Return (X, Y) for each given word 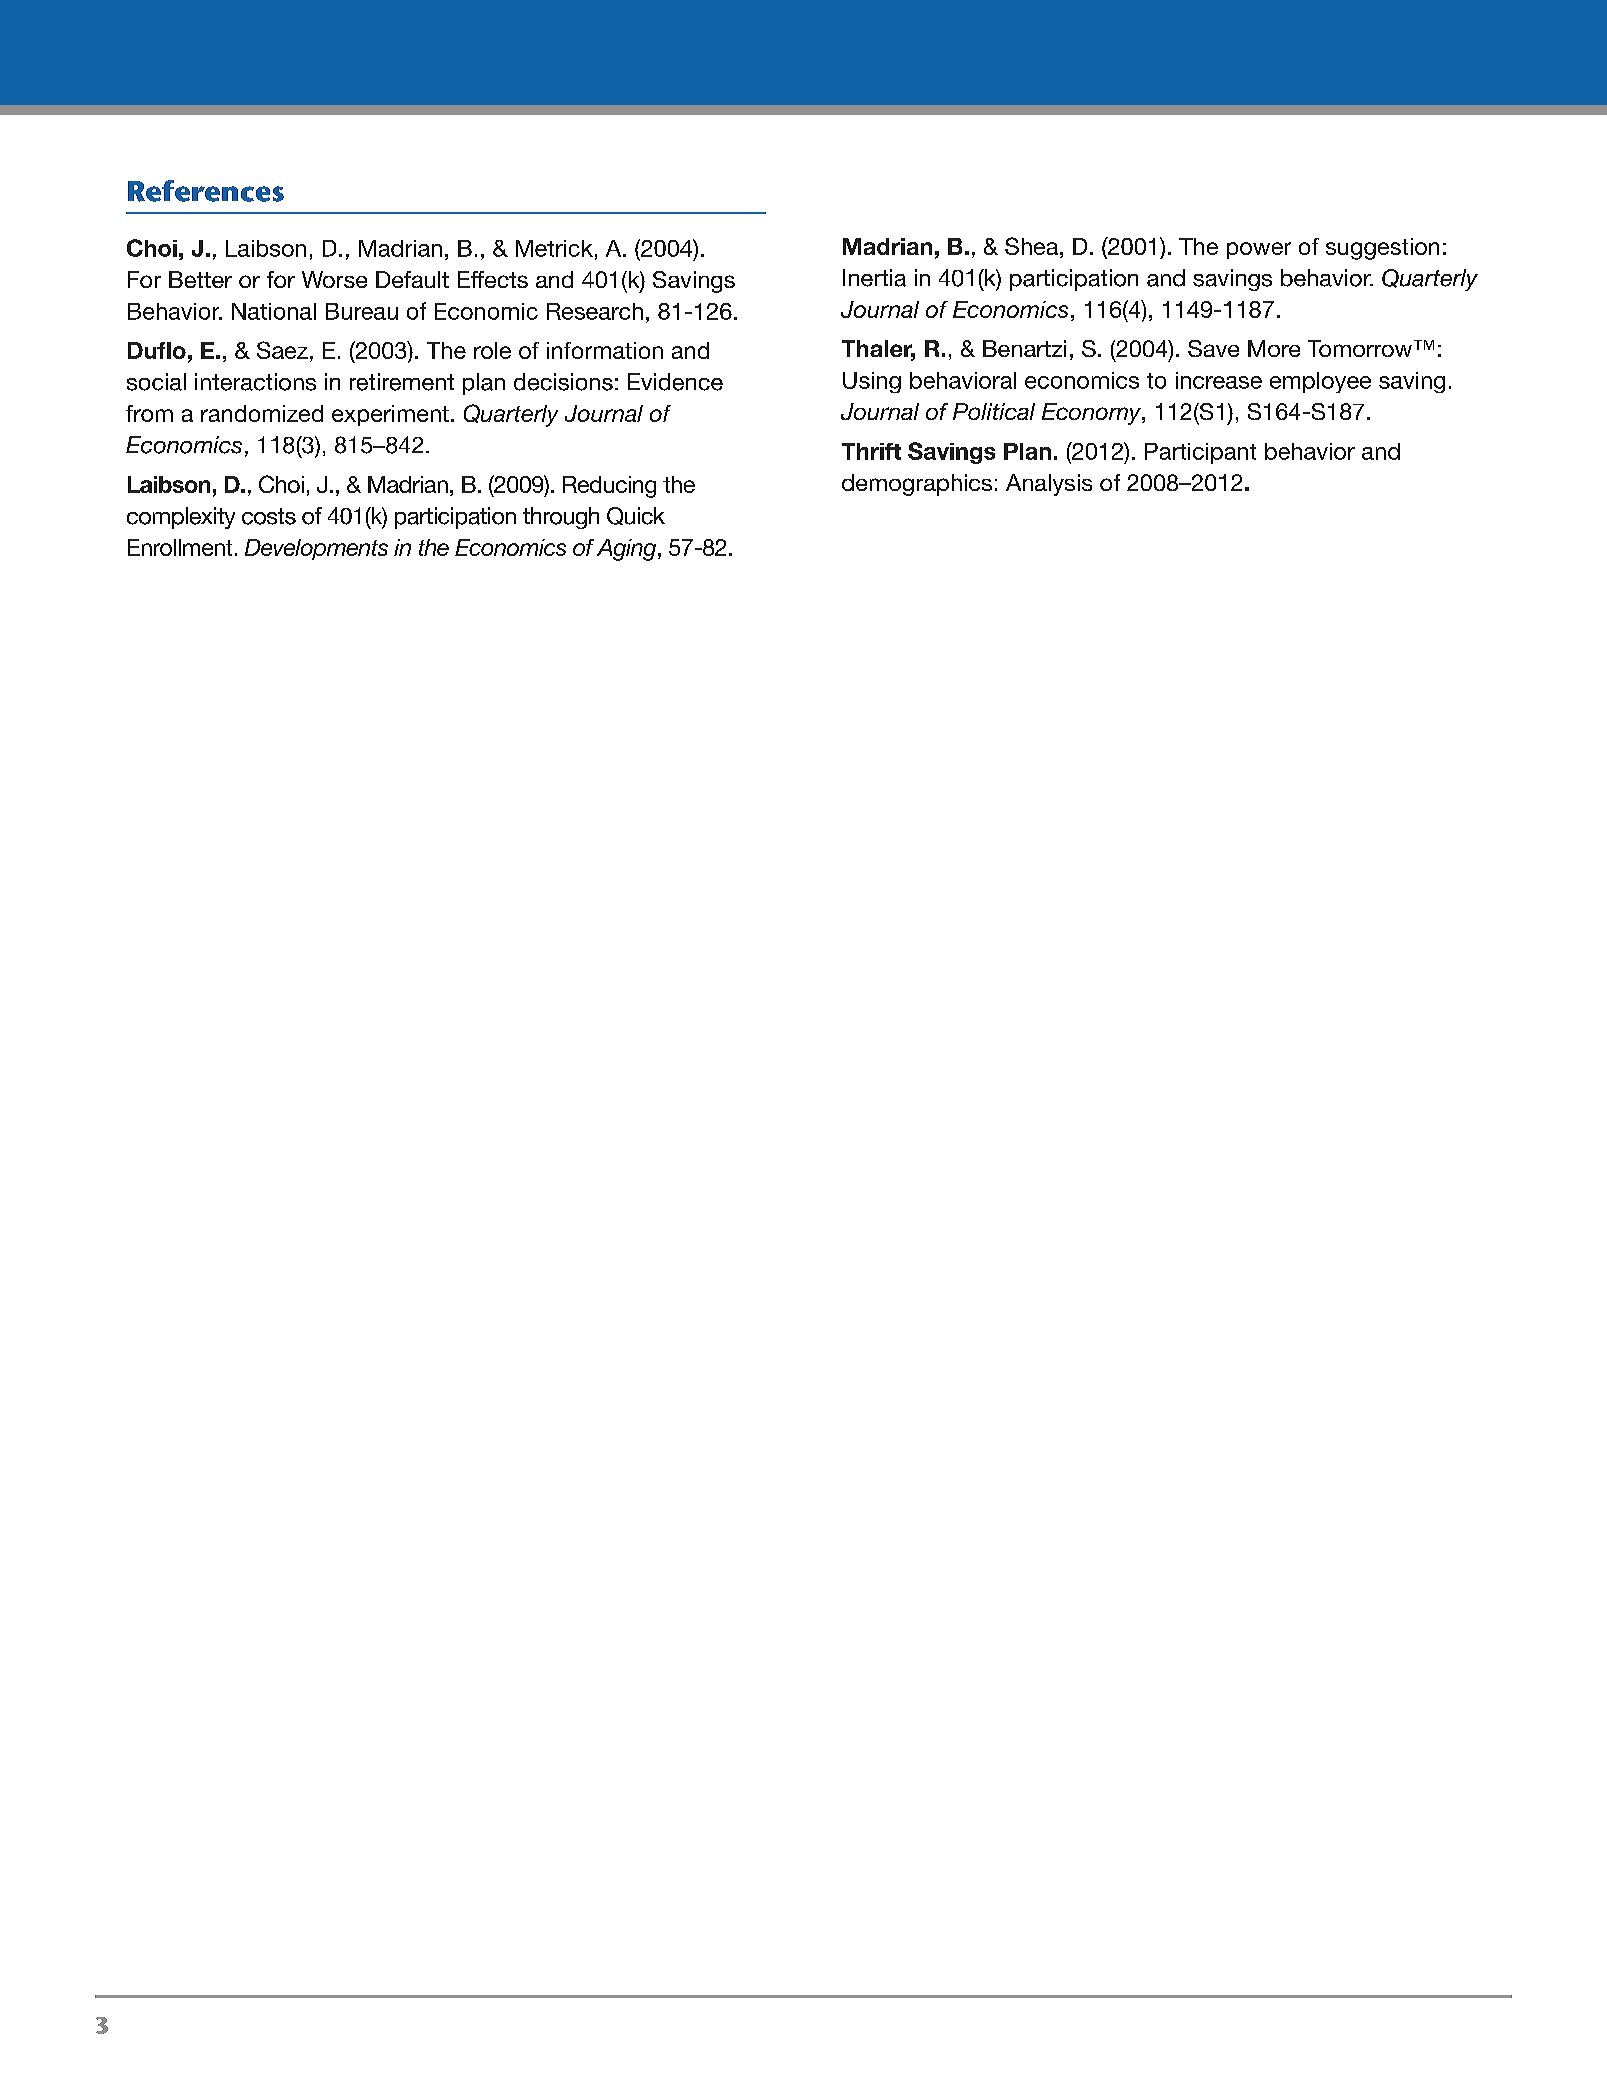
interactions (255, 382)
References (206, 191)
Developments (316, 549)
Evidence (675, 382)
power (1259, 250)
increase (1219, 380)
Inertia (874, 278)
